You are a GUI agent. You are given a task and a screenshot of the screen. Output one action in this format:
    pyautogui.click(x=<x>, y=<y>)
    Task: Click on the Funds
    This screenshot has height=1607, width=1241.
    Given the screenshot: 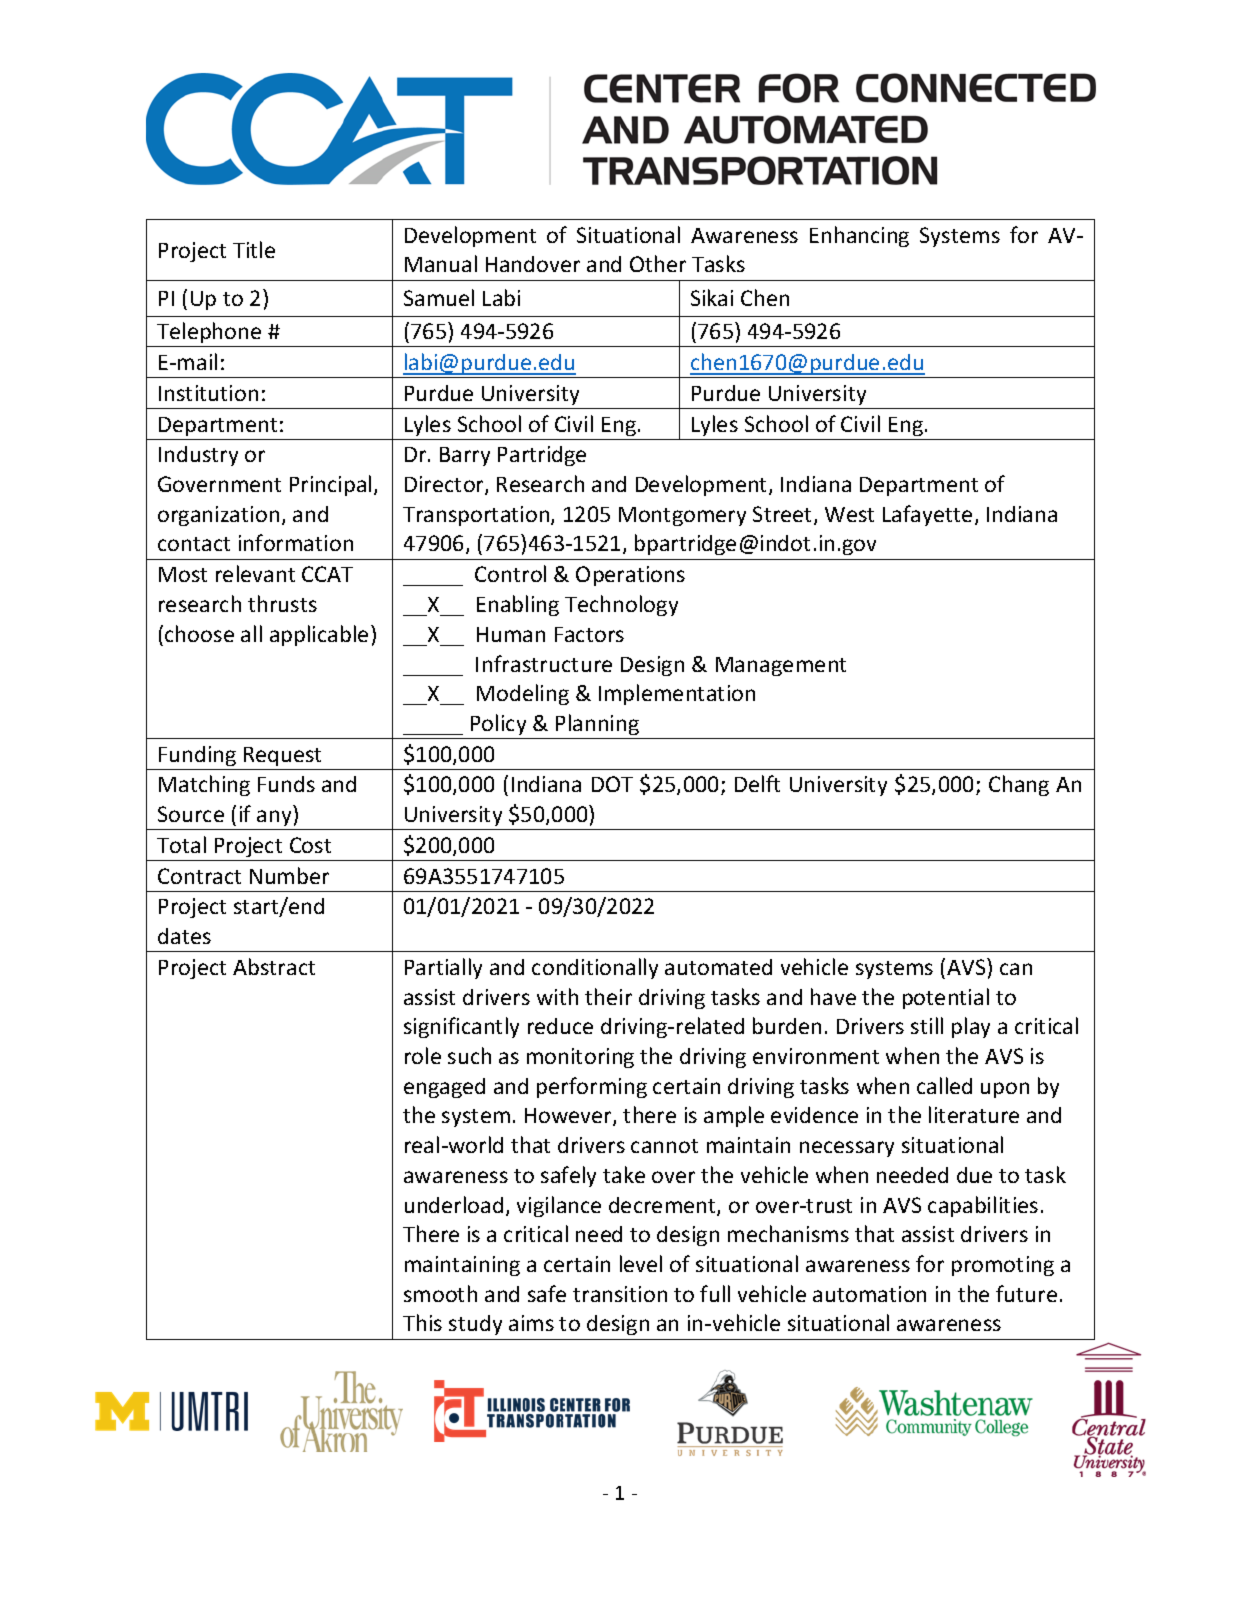 What is the action you would take?
    pyautogui.click(x=286, y=784)
